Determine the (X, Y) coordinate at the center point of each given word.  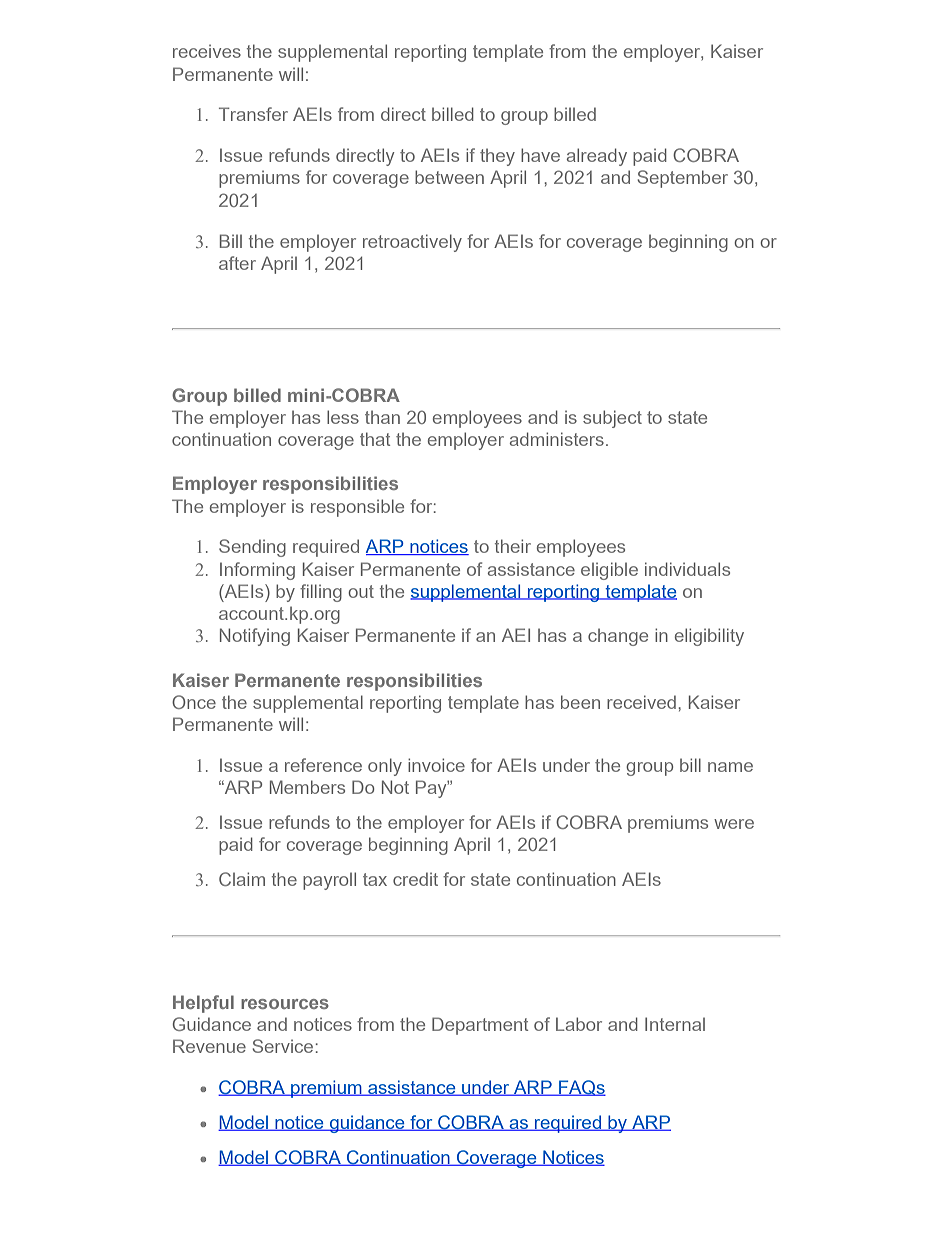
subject (612, 419)
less (343, 417)
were (734, 824)
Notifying (255, 637)
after (237, 263)
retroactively (412, 243)
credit (415, 879)
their (513, 546)
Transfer (253, 114)
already (597, 157)
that (375, 439)
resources (285, 1004)
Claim (242, 879)
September (682, 179)
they (497, 157)
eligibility (709, 637)
